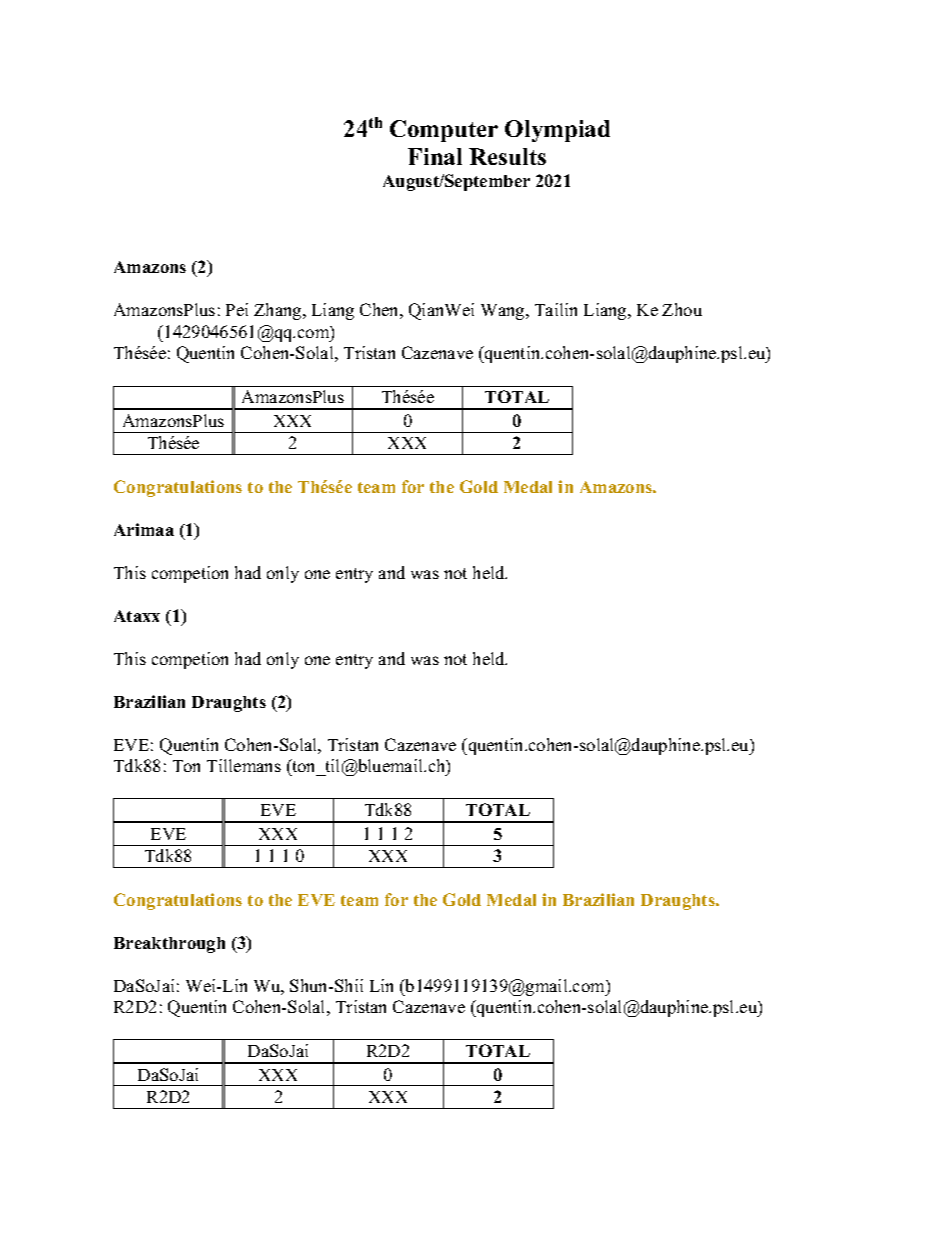 The height and width of the screenshot is (1233, 952). Describe the element at coordinates (682, 309) in the screenshot. I see `Zhou` at that location.
